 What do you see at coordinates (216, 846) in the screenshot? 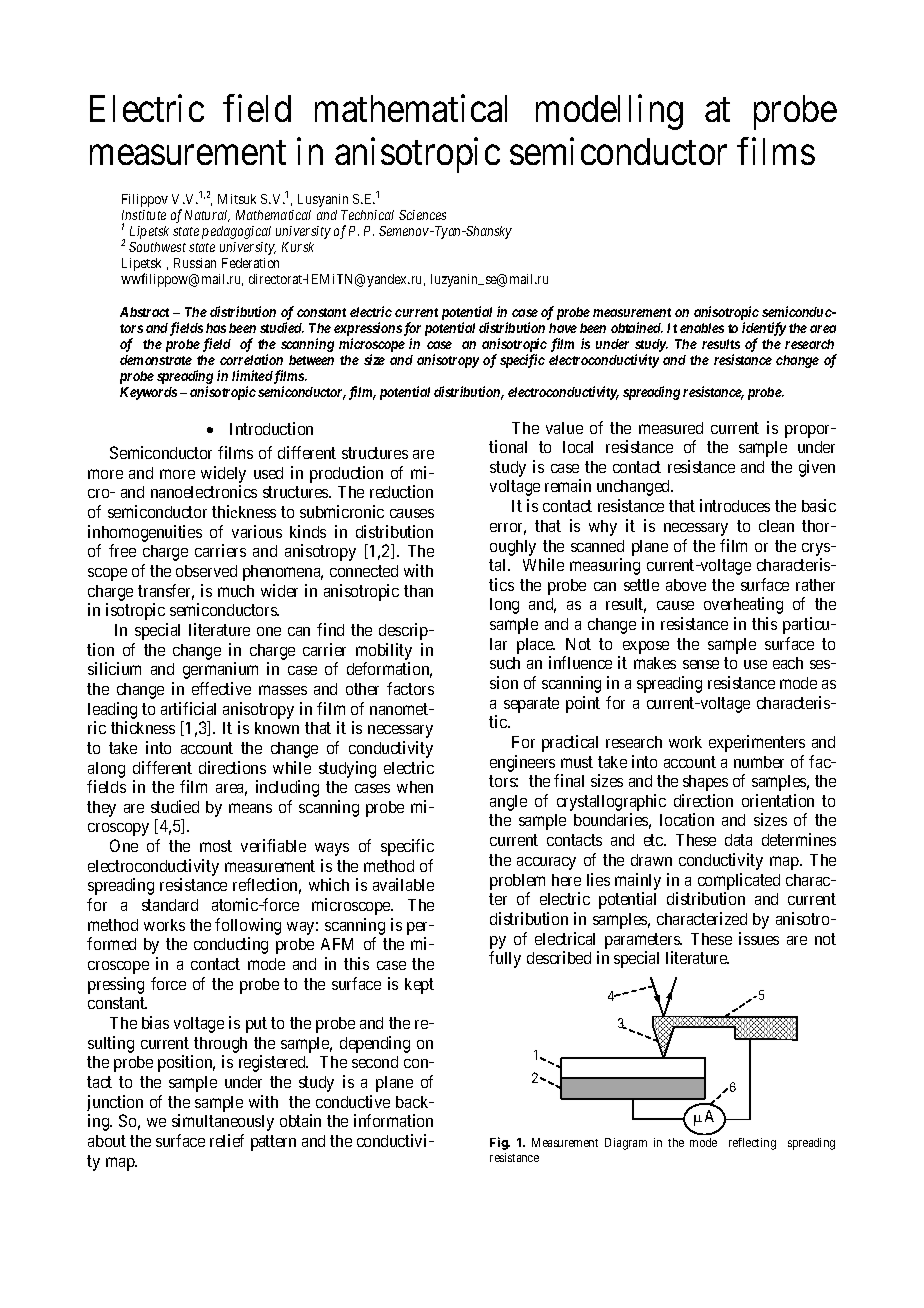
I see `most` at bounding box center [216, 846].
